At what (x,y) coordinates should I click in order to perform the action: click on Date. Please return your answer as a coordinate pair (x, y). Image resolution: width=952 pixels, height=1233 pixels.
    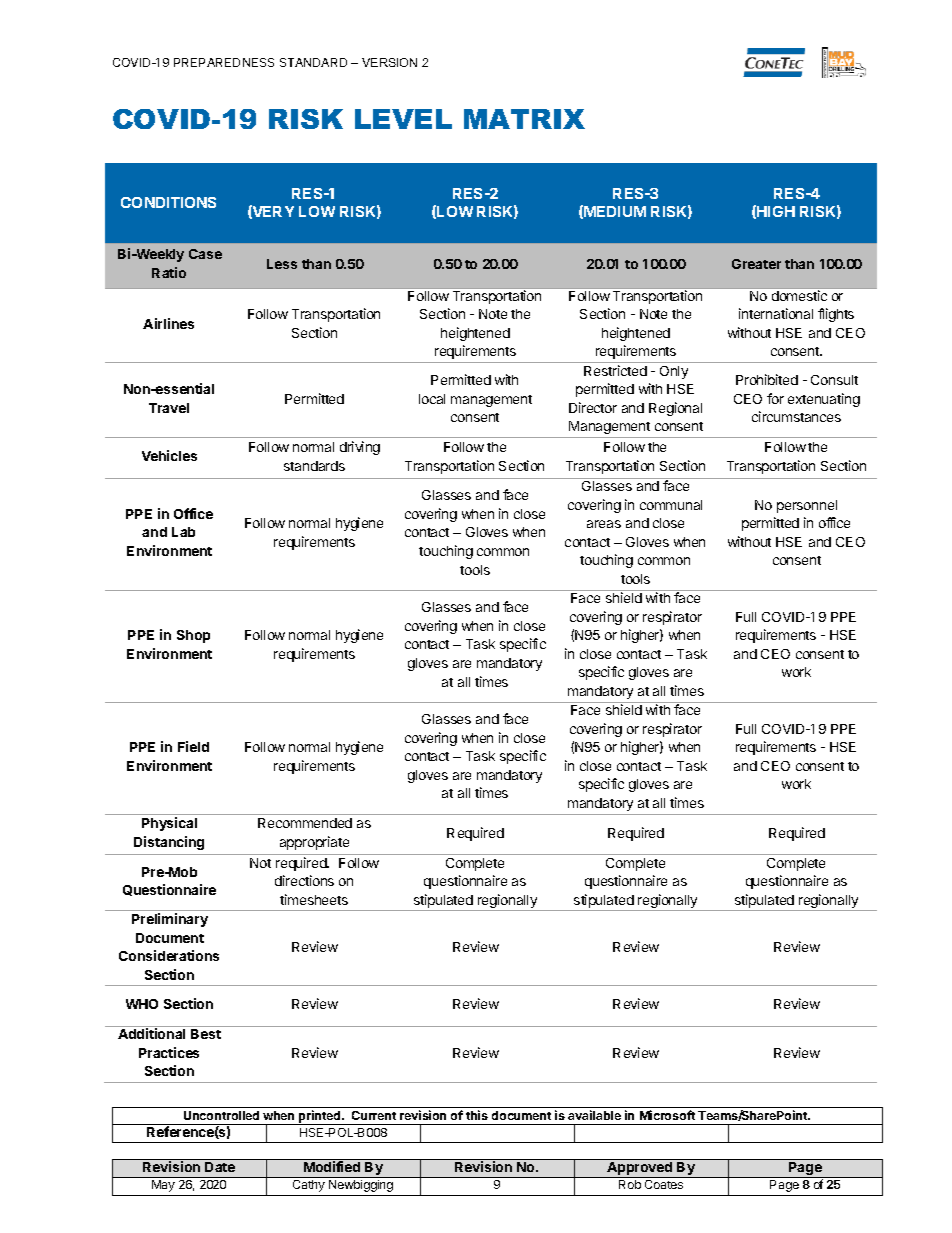
    Looking at the image, I should click on (220, 1167).
